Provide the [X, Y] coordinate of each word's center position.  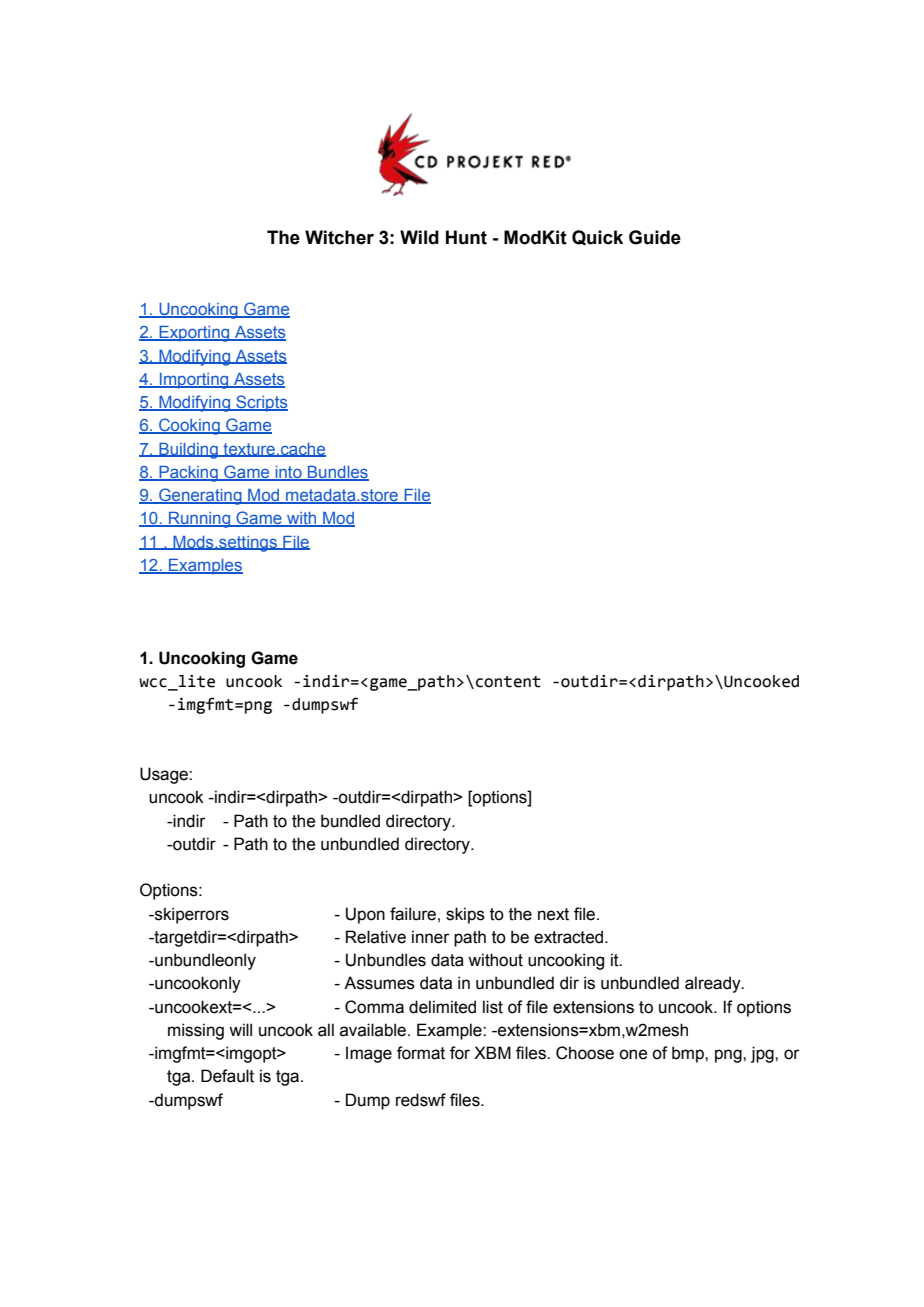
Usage [165, 775]
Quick [597, 238]
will [240, 1029]
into [288, 473]
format [421, 1053]
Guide [655, 237]
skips [465, 915]
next [553, 914]
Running [200, 520]
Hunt [466, 237]
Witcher [339, 237]
